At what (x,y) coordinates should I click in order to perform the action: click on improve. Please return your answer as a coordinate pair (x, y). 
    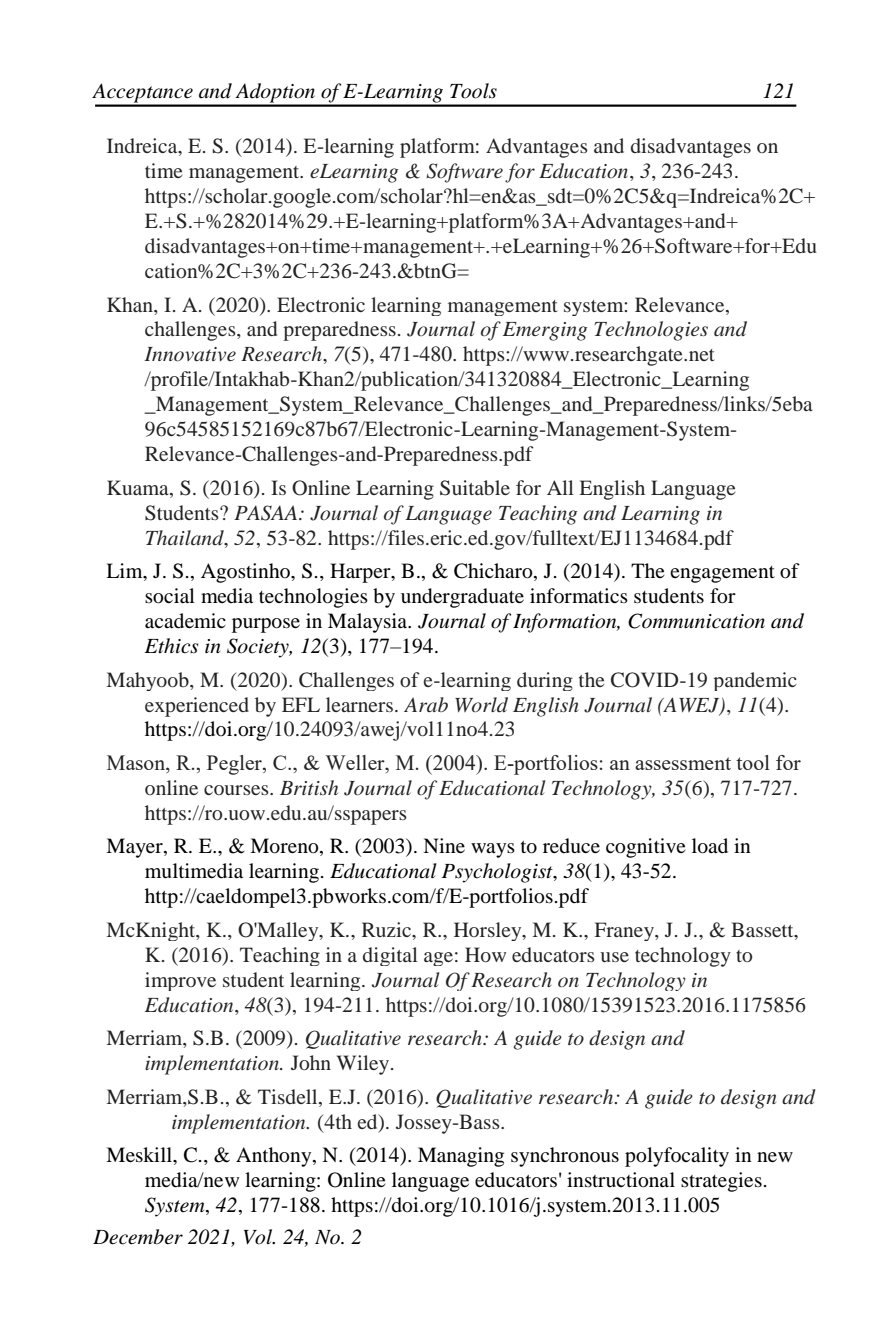
    Looking at the image, I should click on (180, 981).
